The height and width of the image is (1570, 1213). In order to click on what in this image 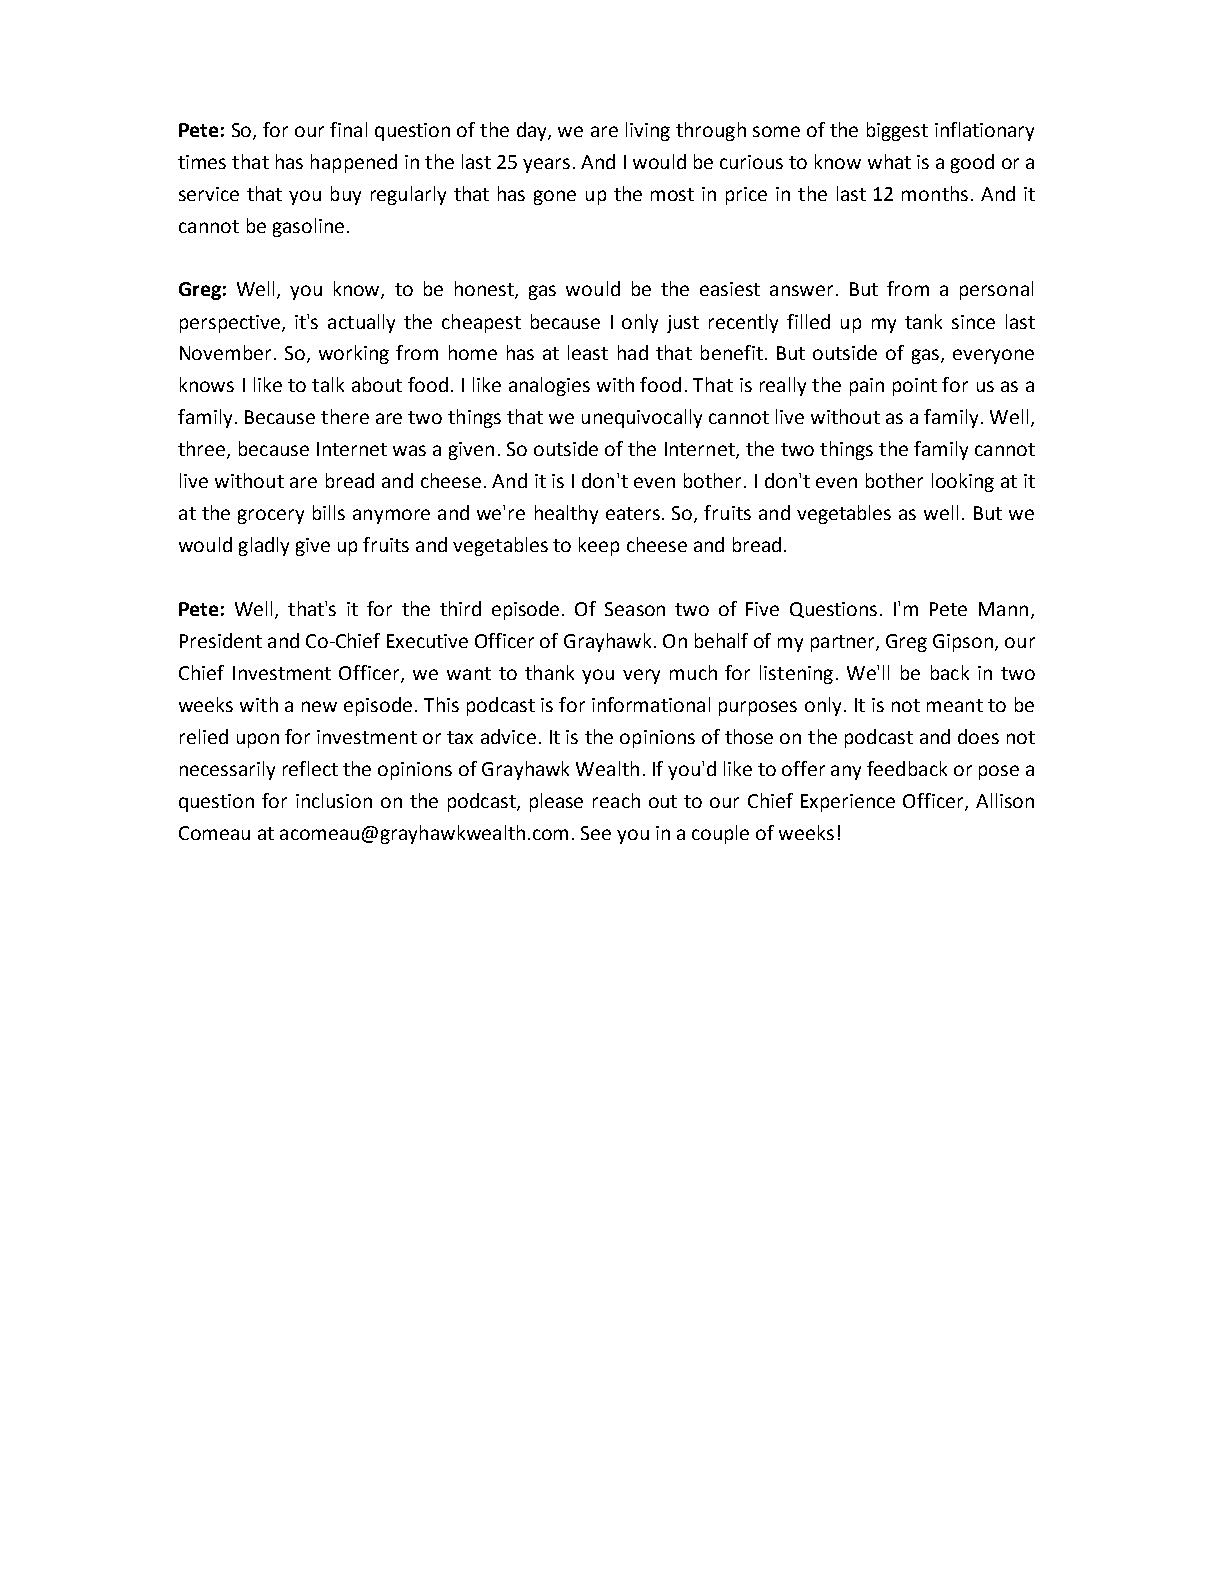, I will do `click(889, 161)`.
